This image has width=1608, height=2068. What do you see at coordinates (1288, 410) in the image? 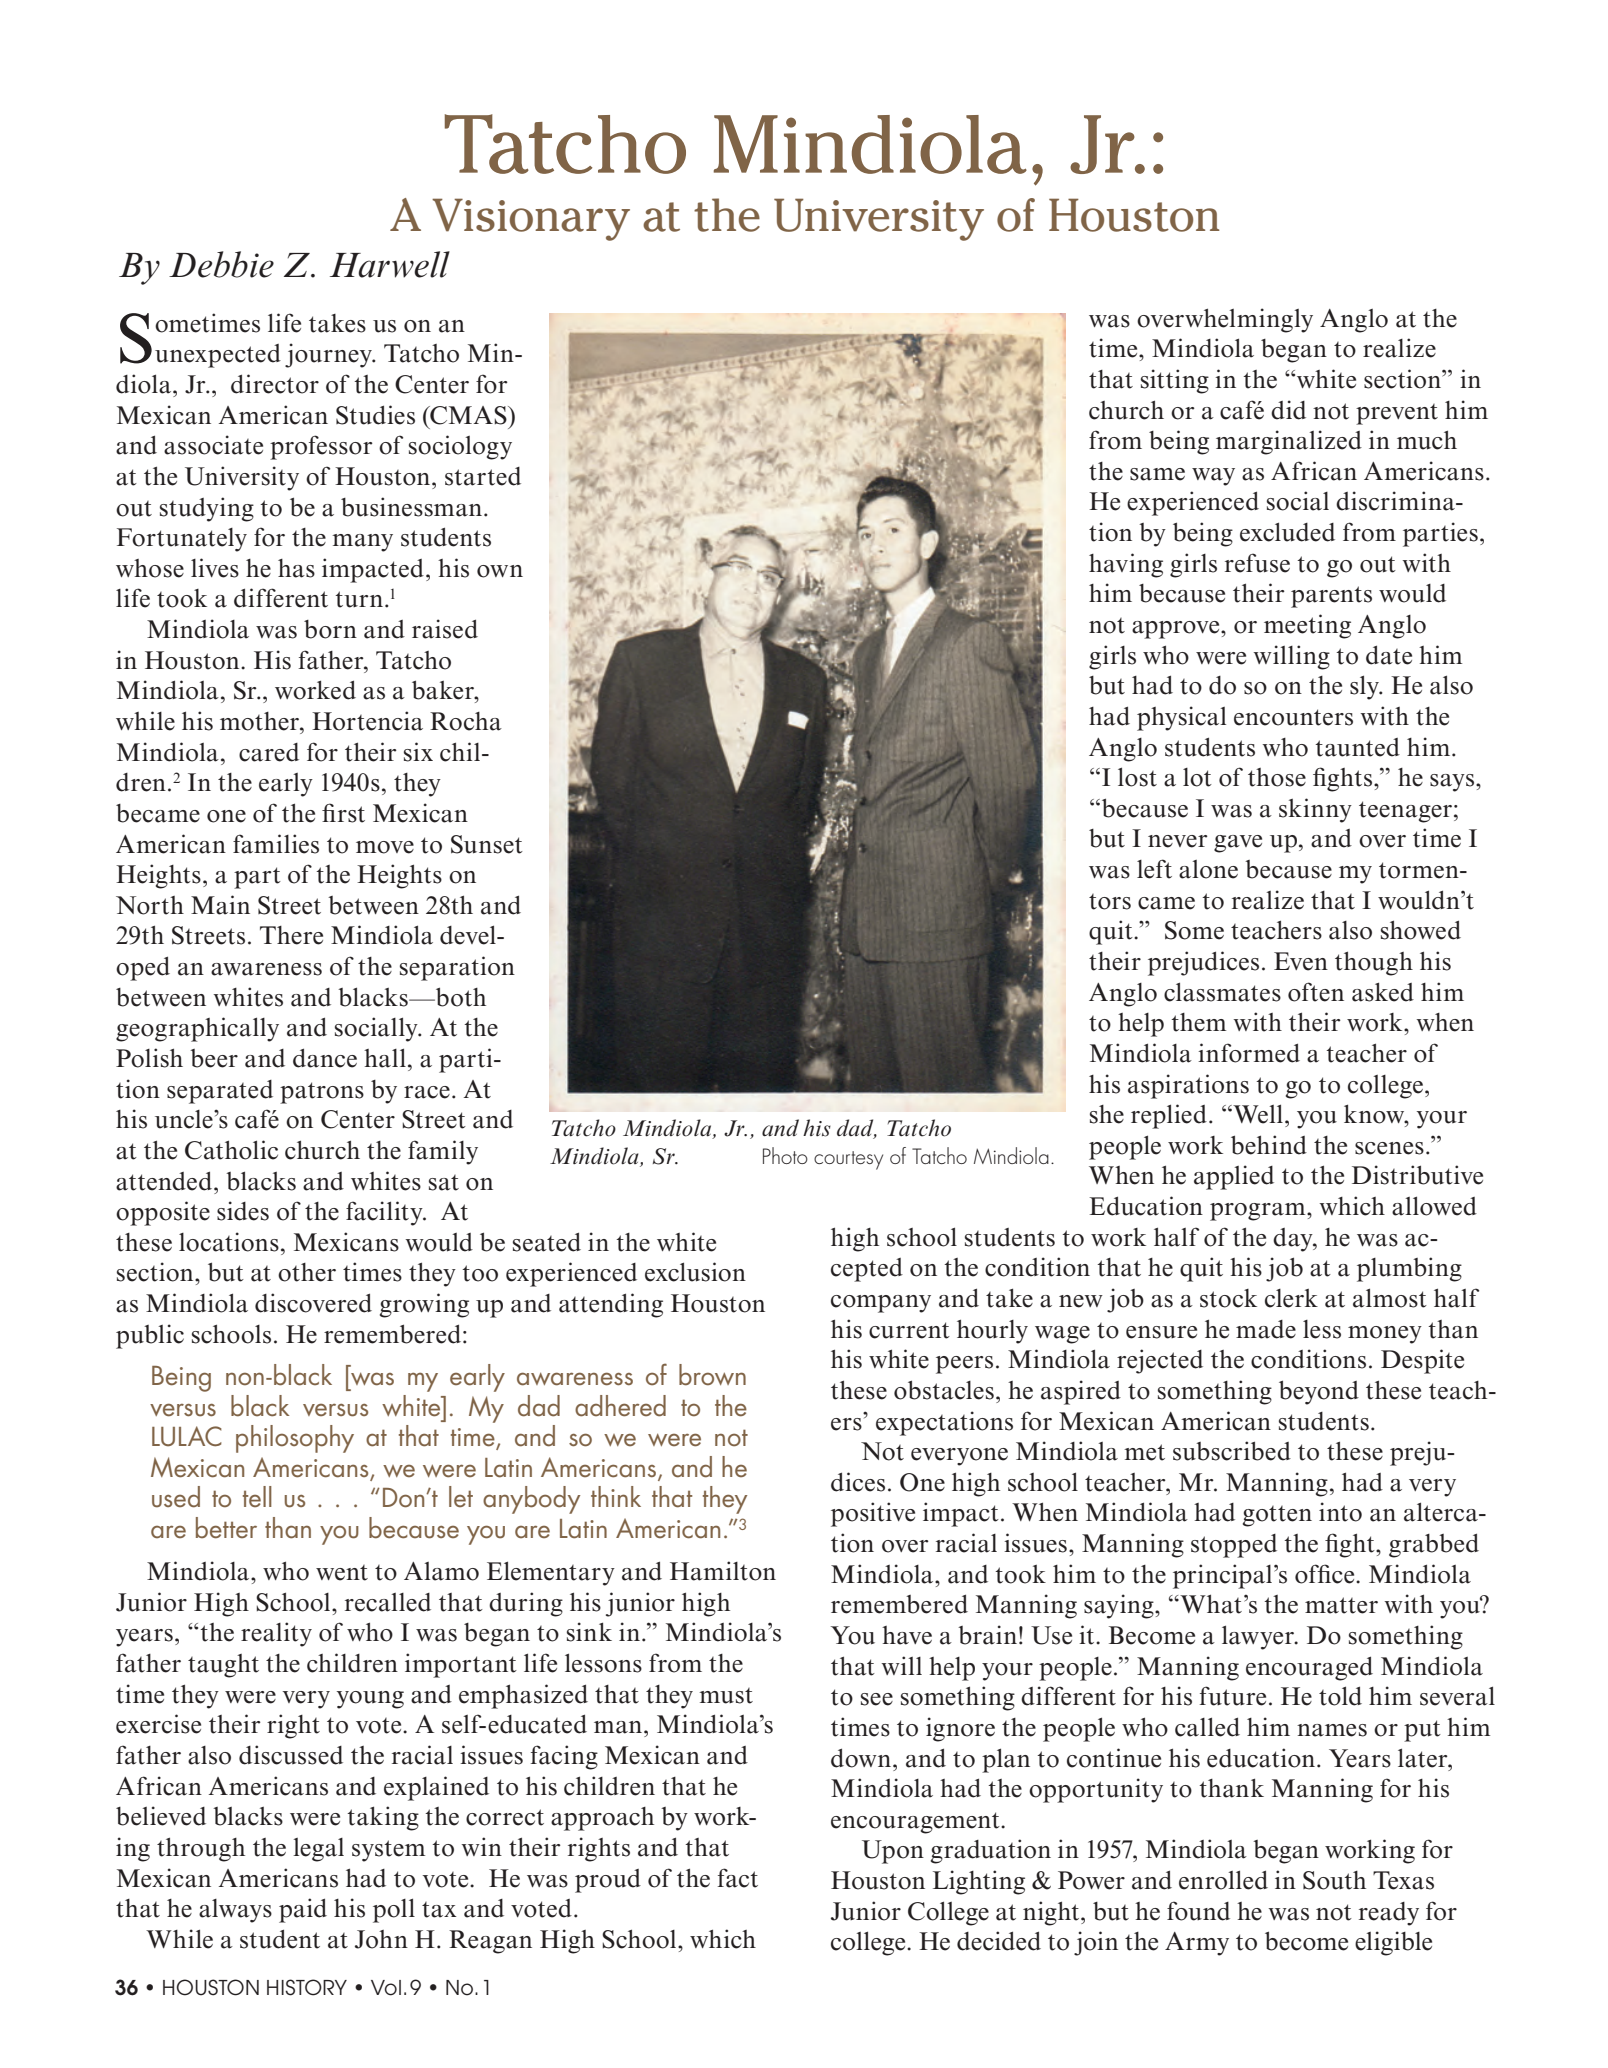
I see `did` at bounding box center [1288, 410].
